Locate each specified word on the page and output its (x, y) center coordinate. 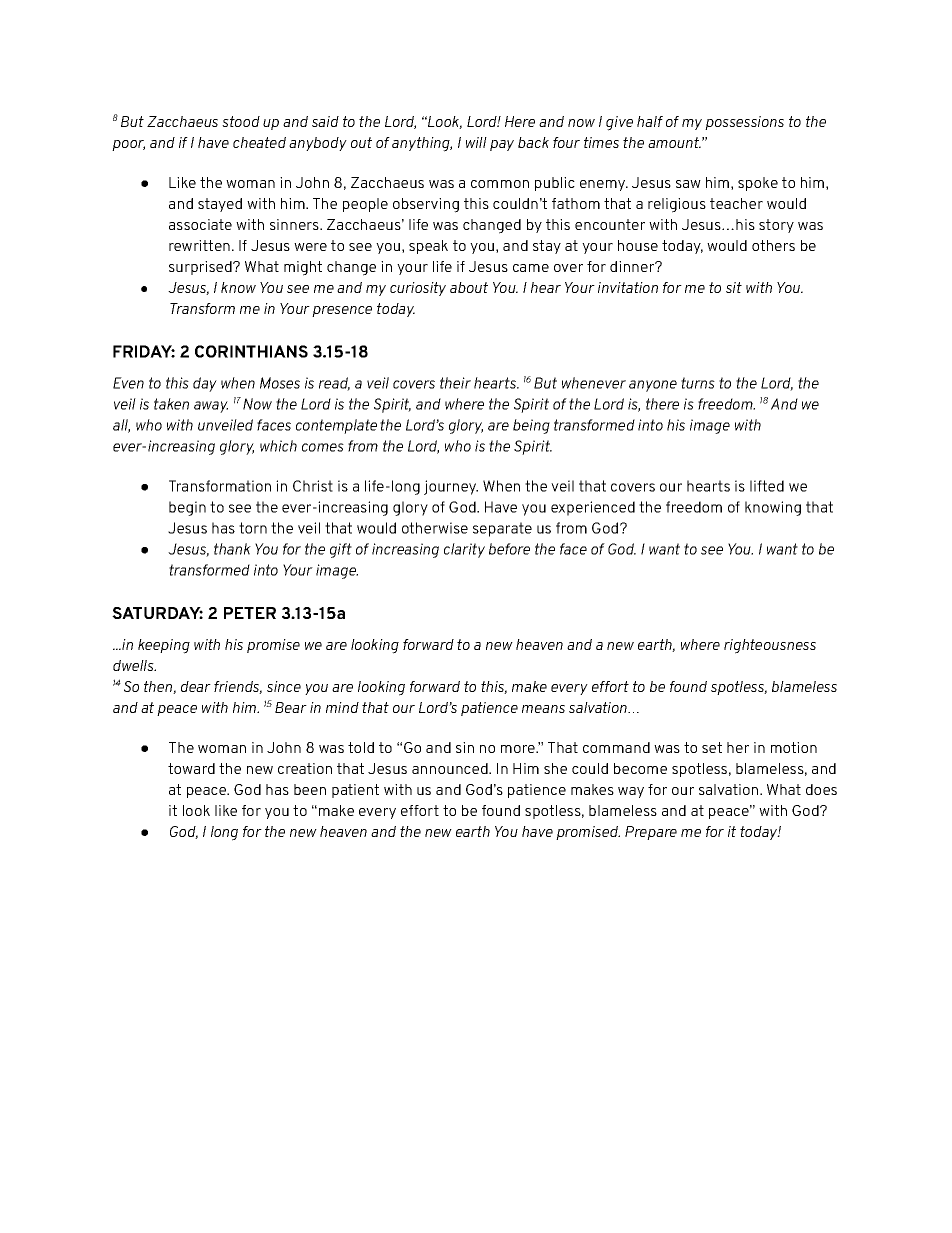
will (476, 142)
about (469, 287)
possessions (744, 123)
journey (451, 487)
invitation (628, 287)
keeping (164, 646)
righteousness (770, 646)
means (543, 709)
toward (191, 768)
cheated (259, 142)
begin (187, 508)
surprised (201, 268)
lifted (767, 486)
